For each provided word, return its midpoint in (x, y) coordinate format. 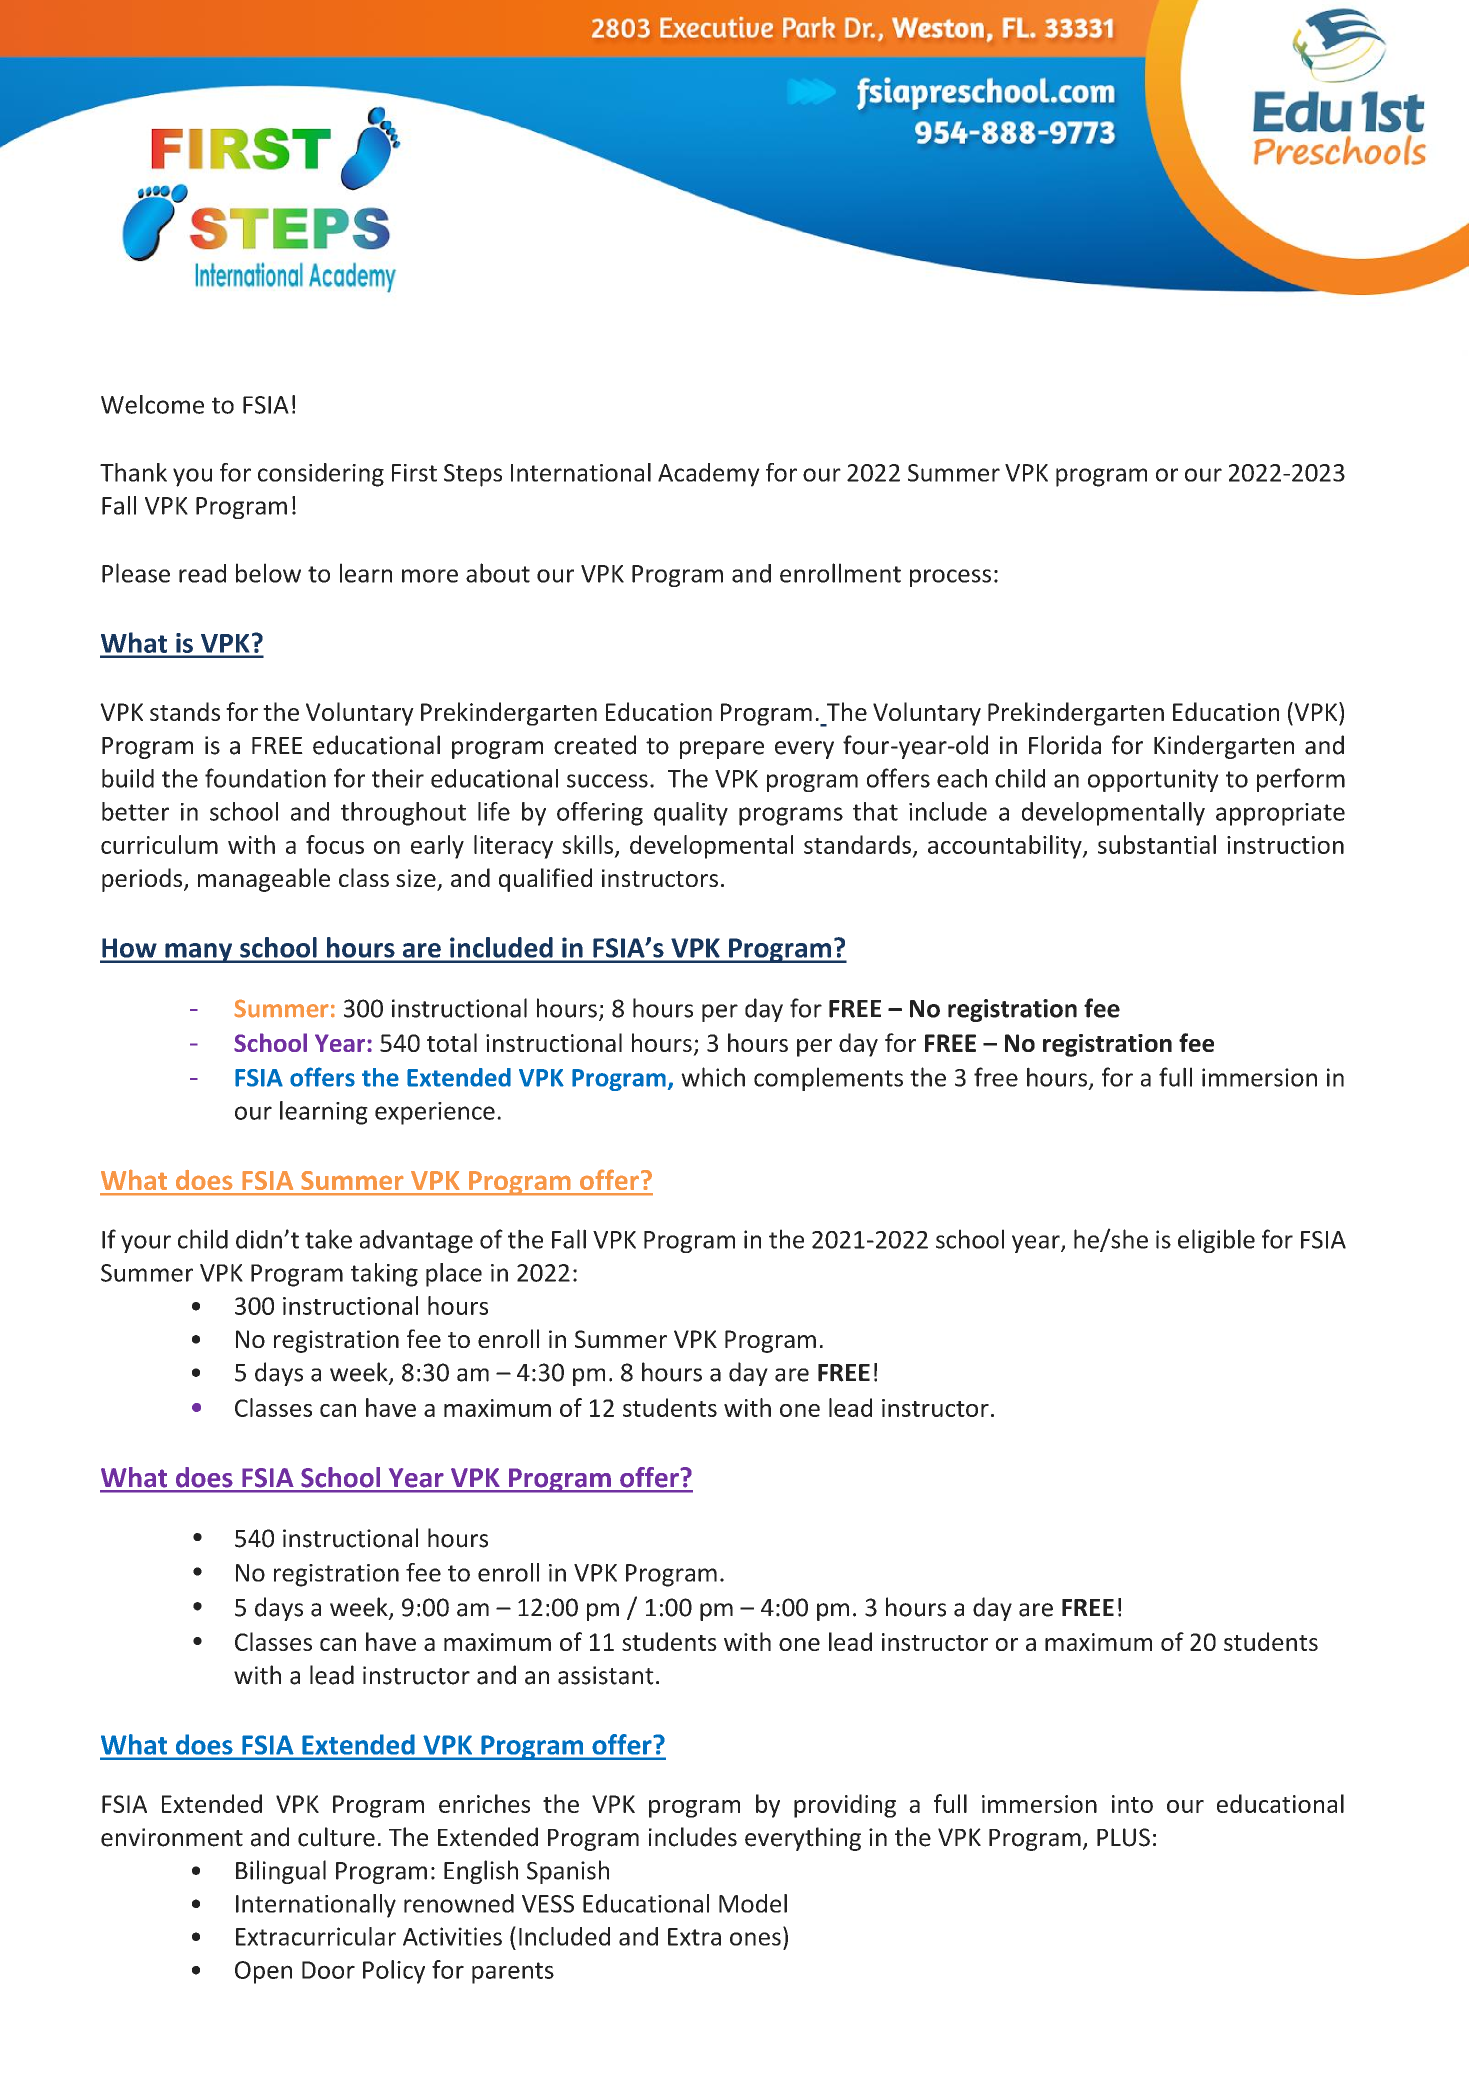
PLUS (1123, 1837)
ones (755, 1939)
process (950, 578)
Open (263, 1972)
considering (321, 475)
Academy (709, 475)
